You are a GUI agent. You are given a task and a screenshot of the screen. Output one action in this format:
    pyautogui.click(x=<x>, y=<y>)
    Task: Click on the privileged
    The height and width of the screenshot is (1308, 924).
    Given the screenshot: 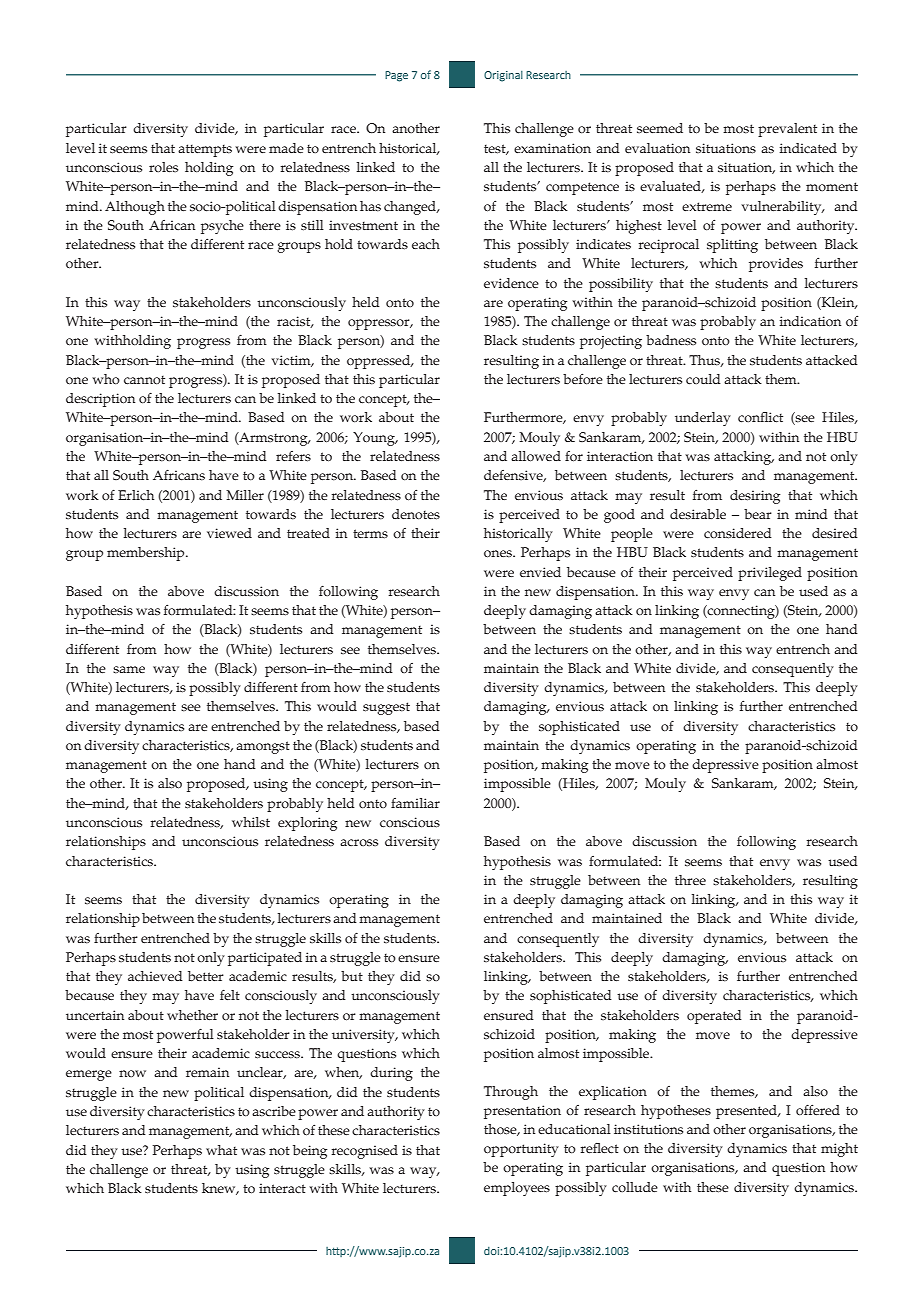 What is the action you would take?
    pyautogui.click(x=770, y=574)
